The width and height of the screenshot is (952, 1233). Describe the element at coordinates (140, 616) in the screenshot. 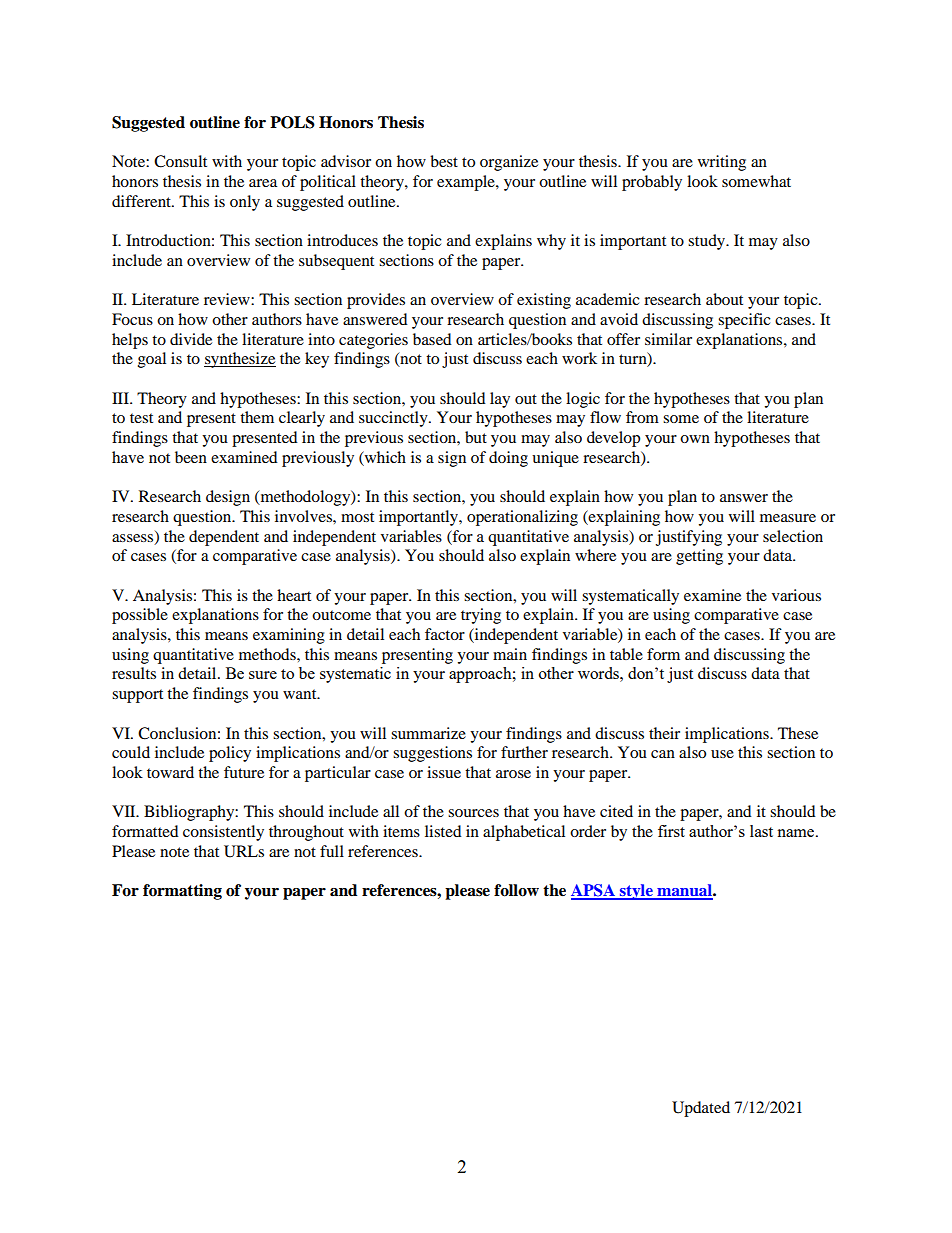

I see `possible` at that location.
